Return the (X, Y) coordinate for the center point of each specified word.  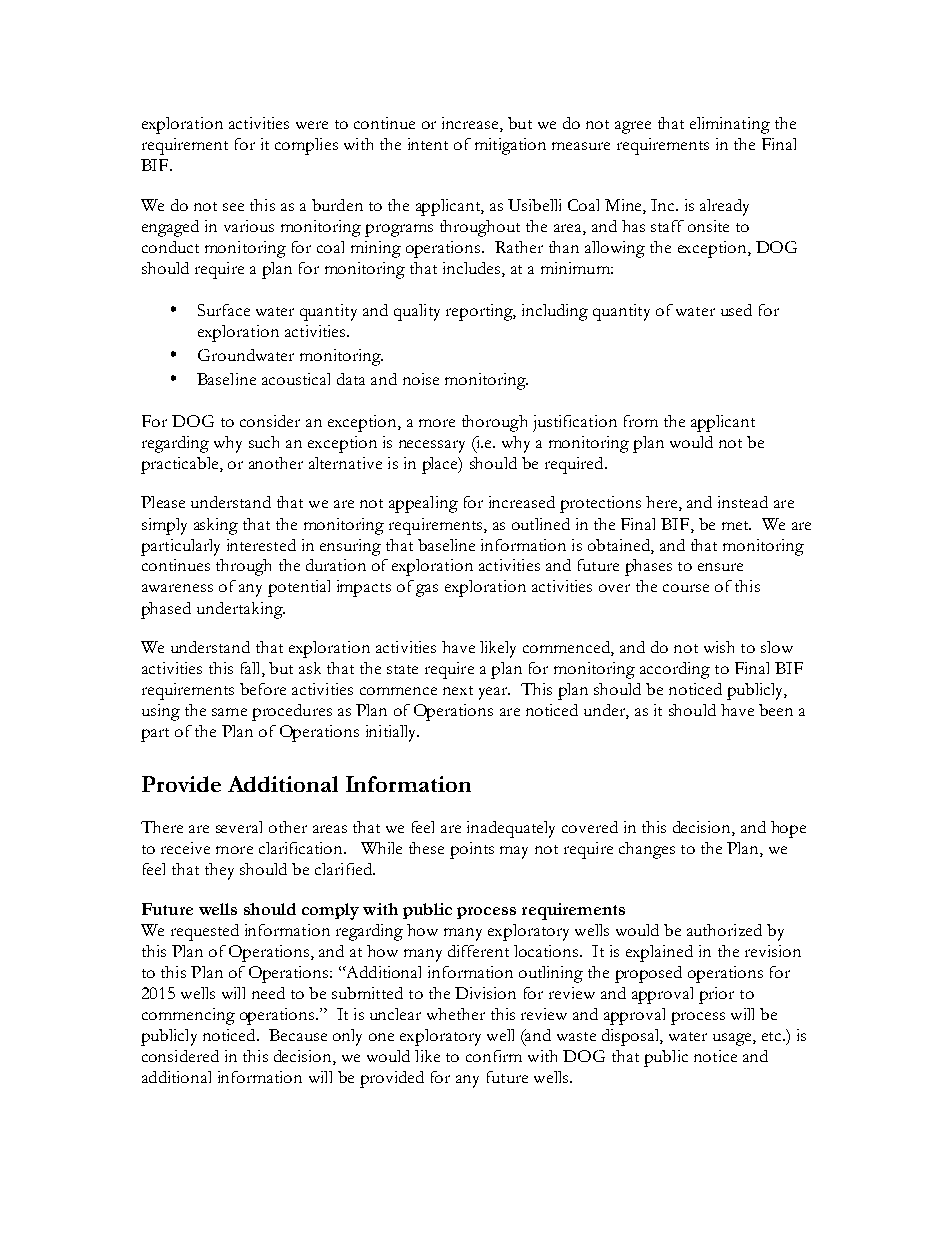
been (776, 710)
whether (456, 1014)
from (641, 421)
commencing (188, 1016)
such (264, 442)
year (494, 693)
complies (306, 146)
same (229, 712)
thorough (494, 423)
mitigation (510, 146)
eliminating (730, 125)
